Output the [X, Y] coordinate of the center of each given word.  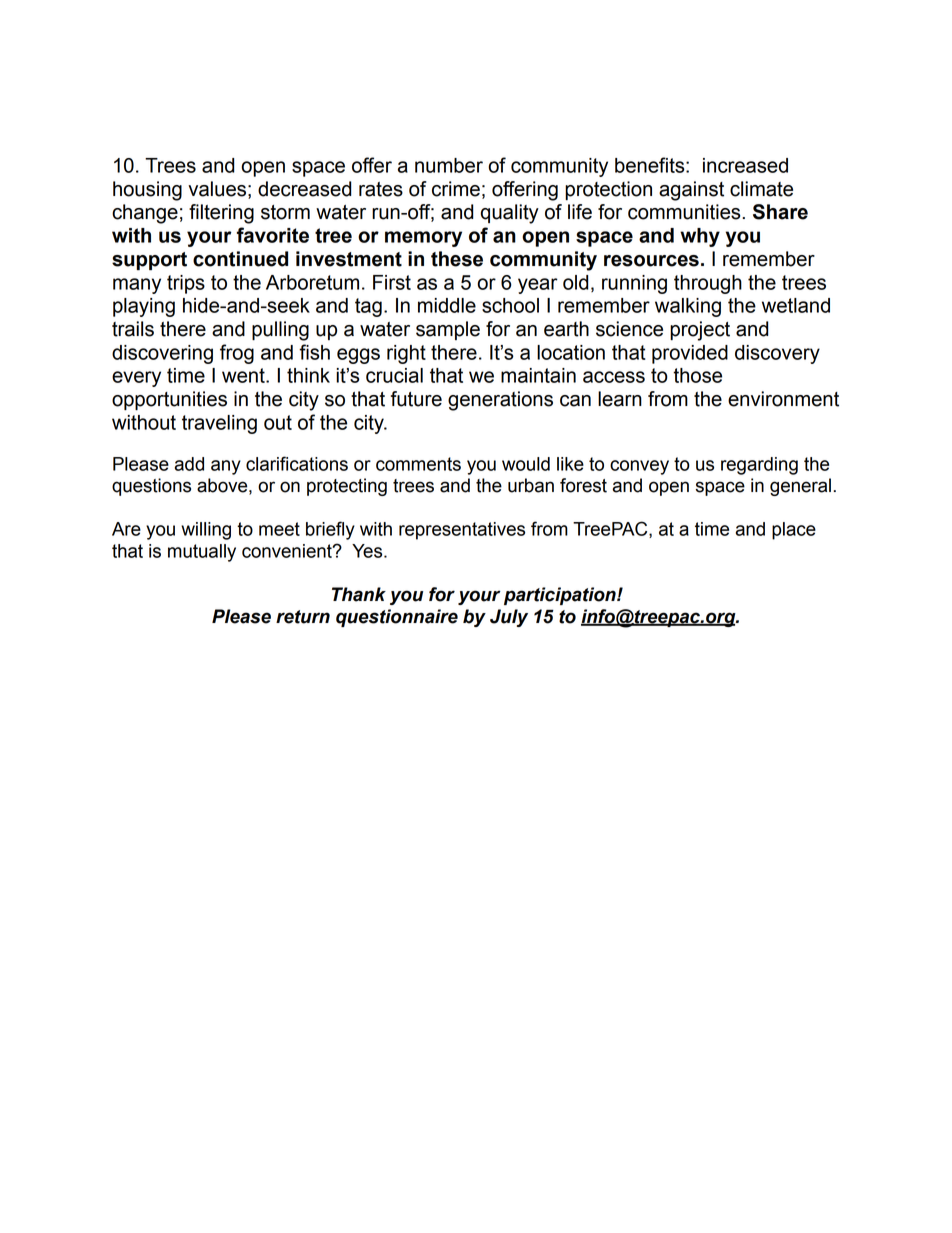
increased [745, 165]
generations [500, 401]
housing [147, 191]
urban [531, 485]
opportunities [169, 400]
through [708, 284]
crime [456, 189]
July [509, 618]
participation [561, 596]
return [303, 617]
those [697, 375]
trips [186, 284]
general [800, 487]
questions [151, 487]
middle [447, 305]
